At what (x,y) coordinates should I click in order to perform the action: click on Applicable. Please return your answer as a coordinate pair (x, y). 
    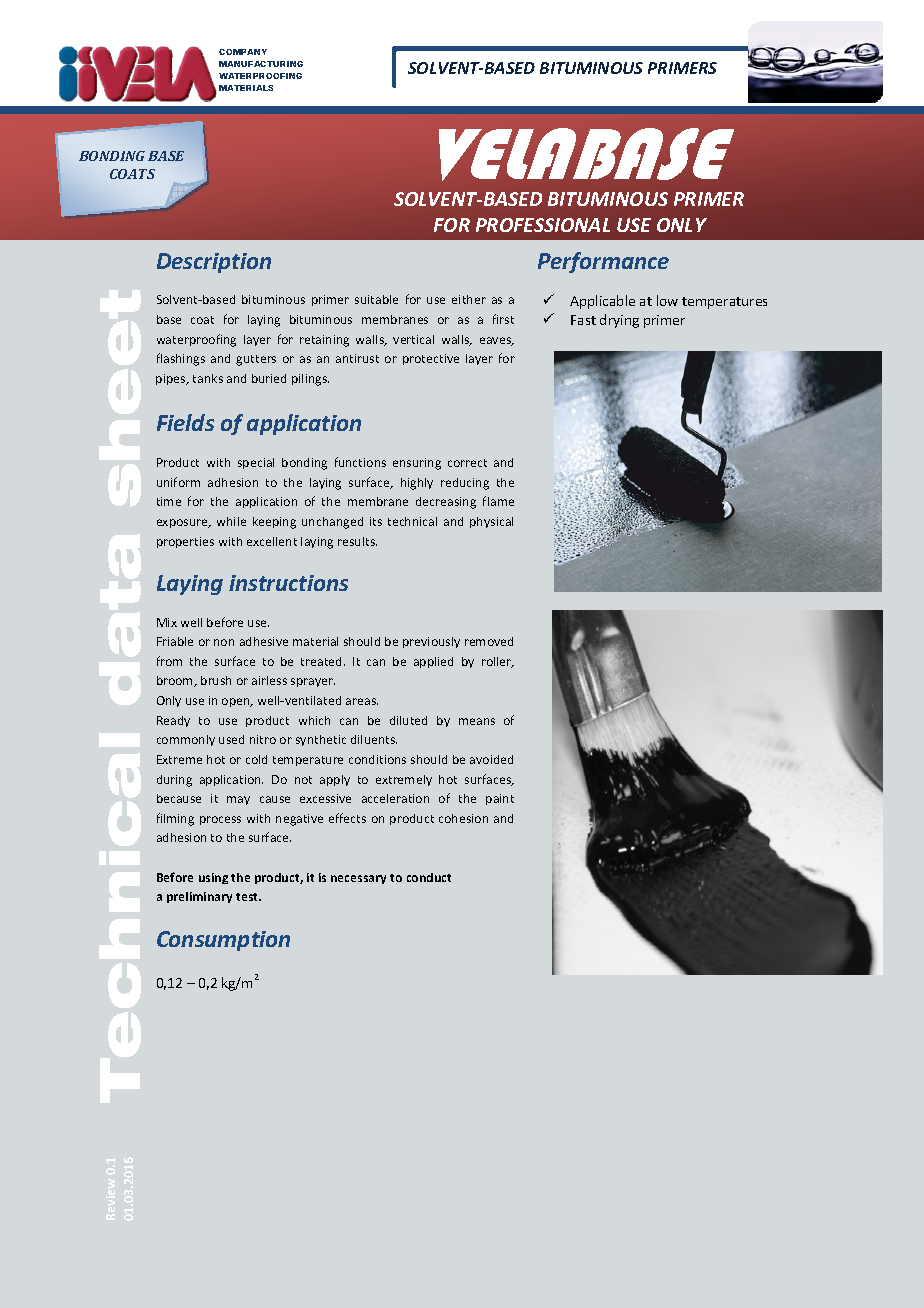
    Looking at the image, I should click on (602, 302).
